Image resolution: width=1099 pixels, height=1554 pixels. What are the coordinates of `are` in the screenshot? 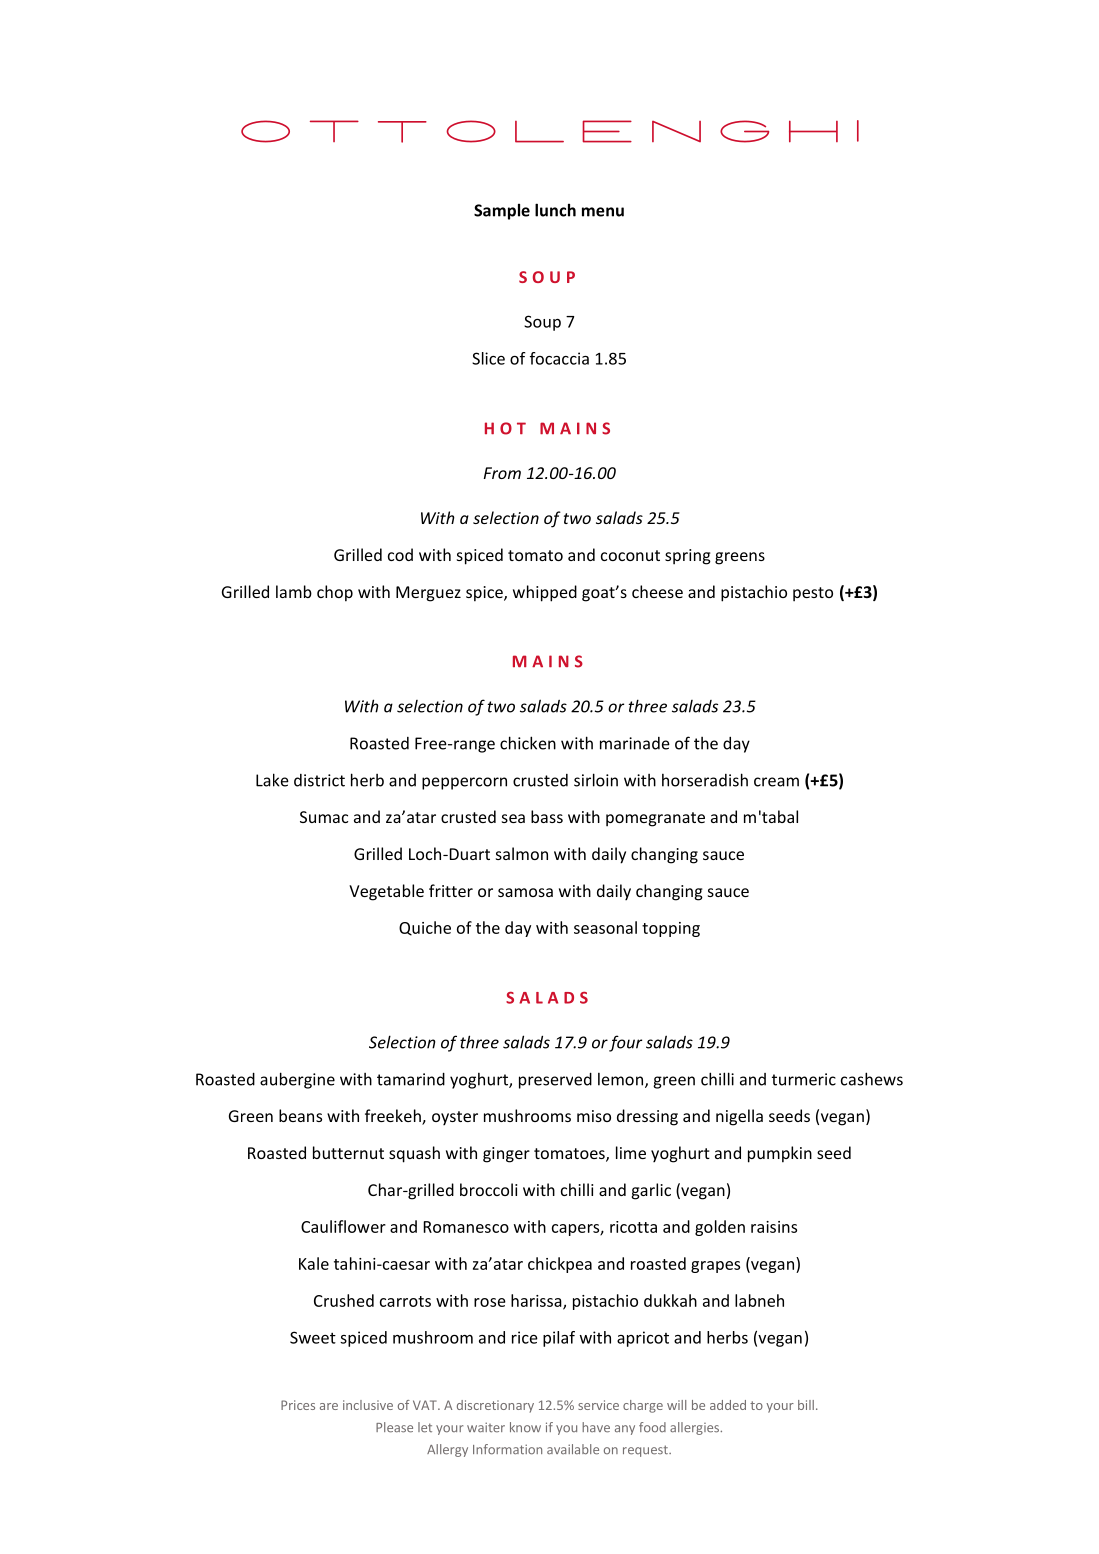 It's located at (329, 1406).
